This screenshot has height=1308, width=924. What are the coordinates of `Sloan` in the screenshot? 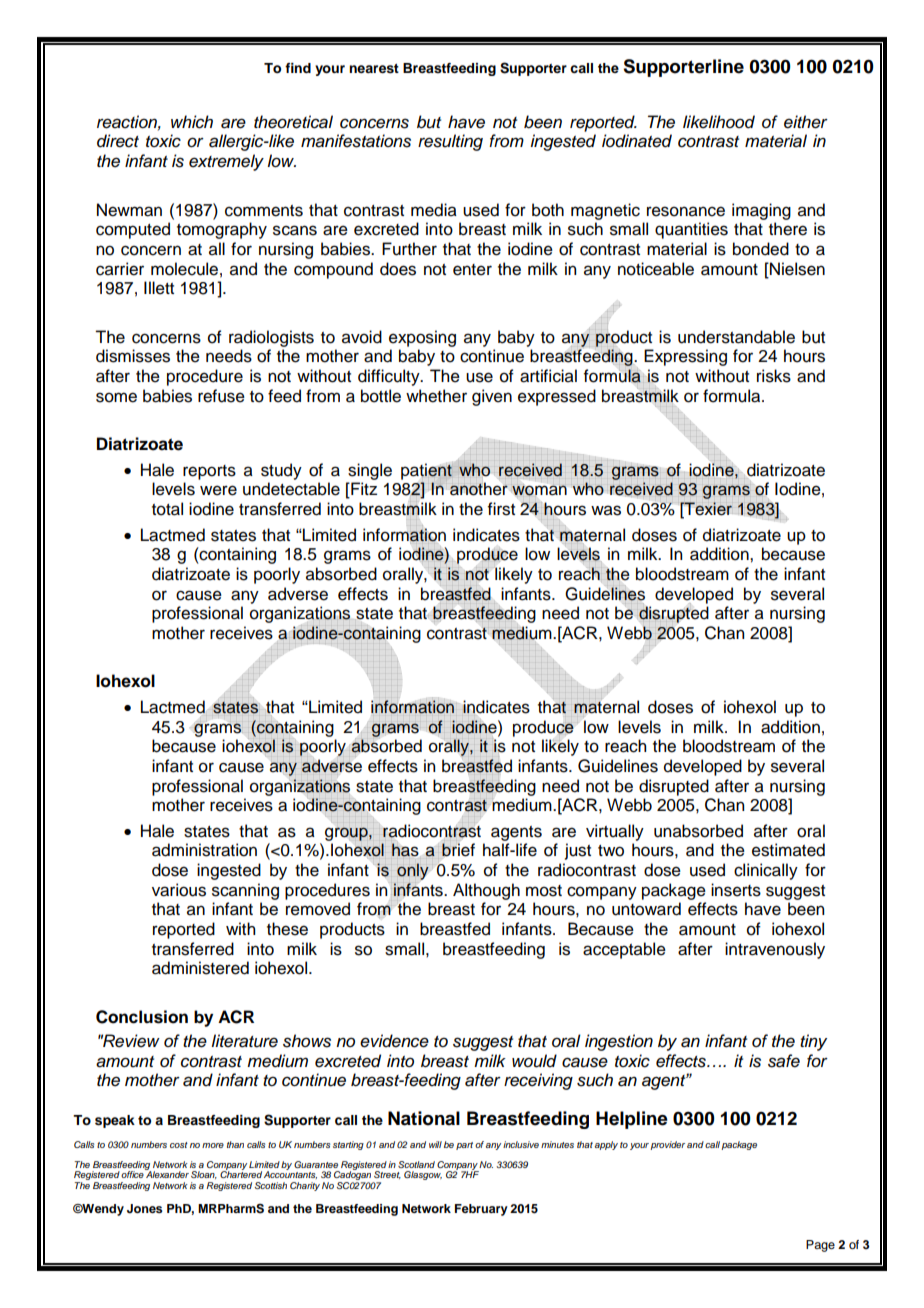 It's located at (204, 1175).
